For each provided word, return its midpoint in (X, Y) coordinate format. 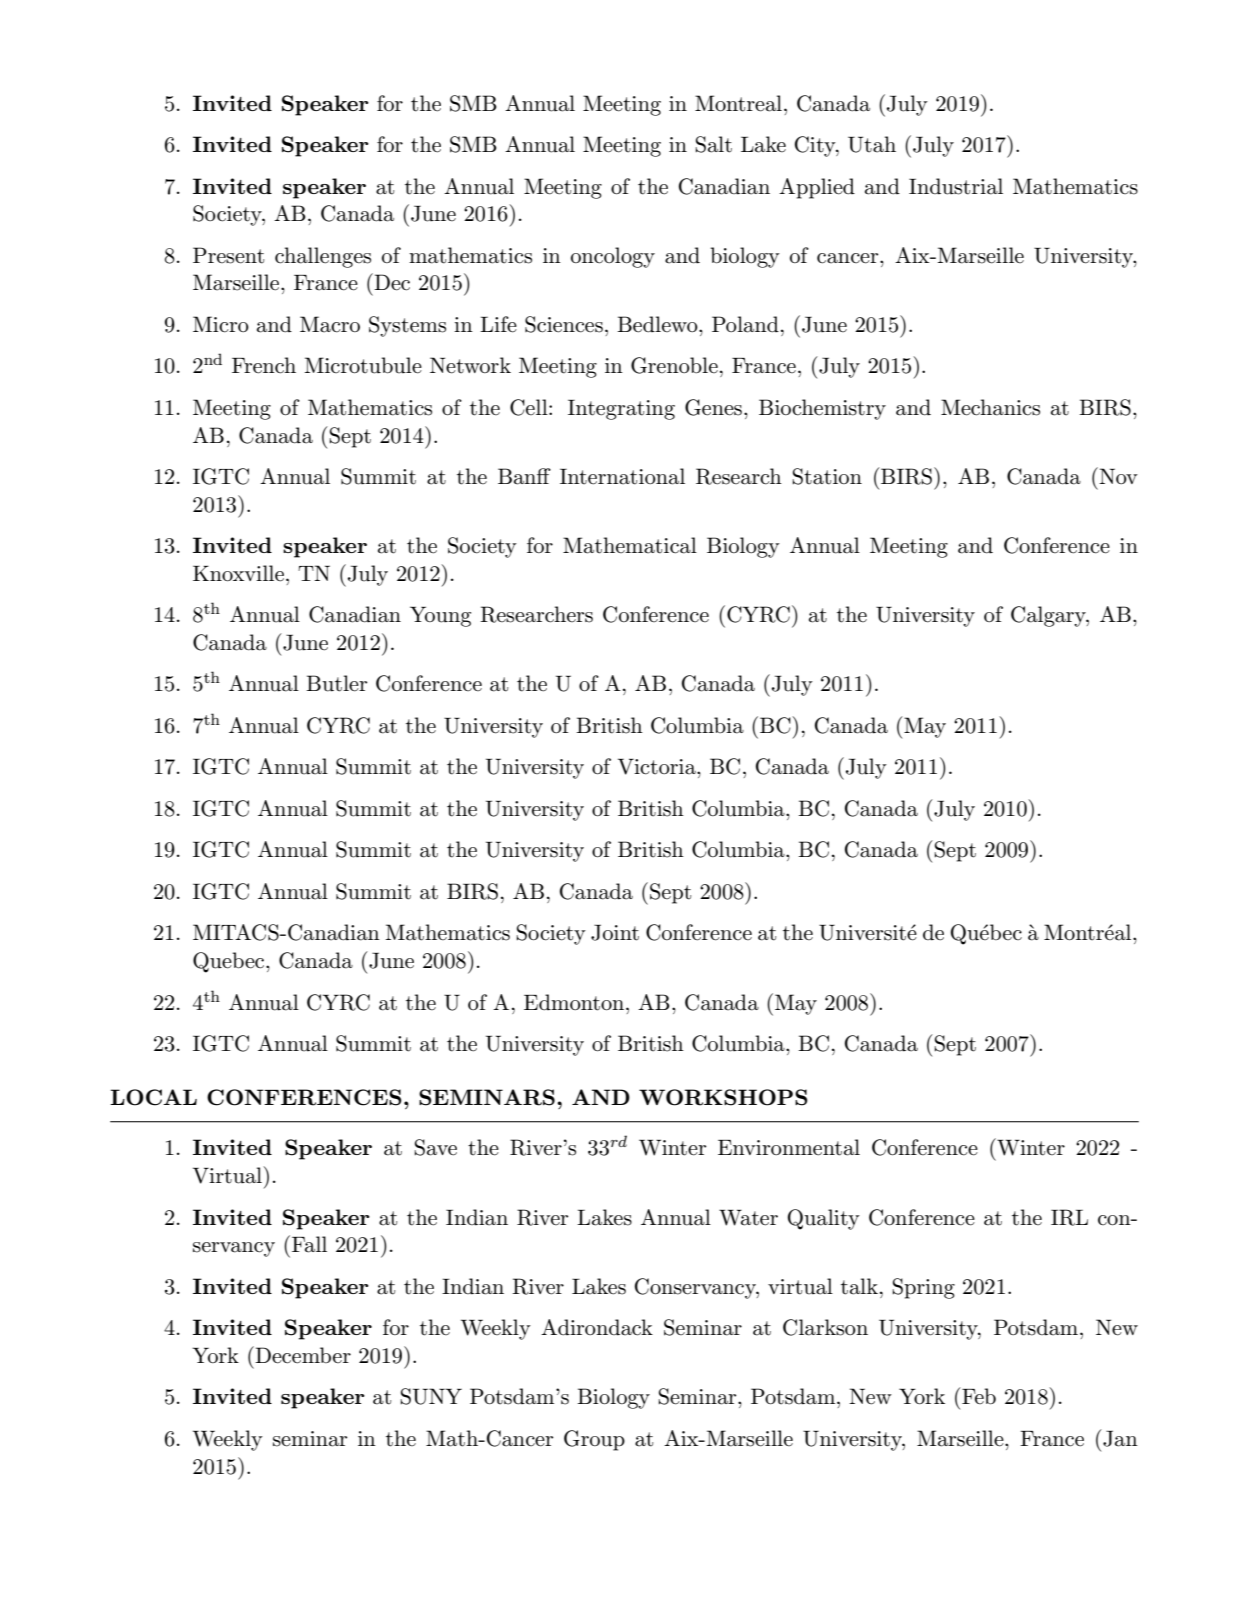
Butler (336, 683)
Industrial (956, 186)
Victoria (658, 766)
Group (594, 1440)
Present (228, 255)
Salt (713, 144)
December (302, 1355)
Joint (615, 932)
